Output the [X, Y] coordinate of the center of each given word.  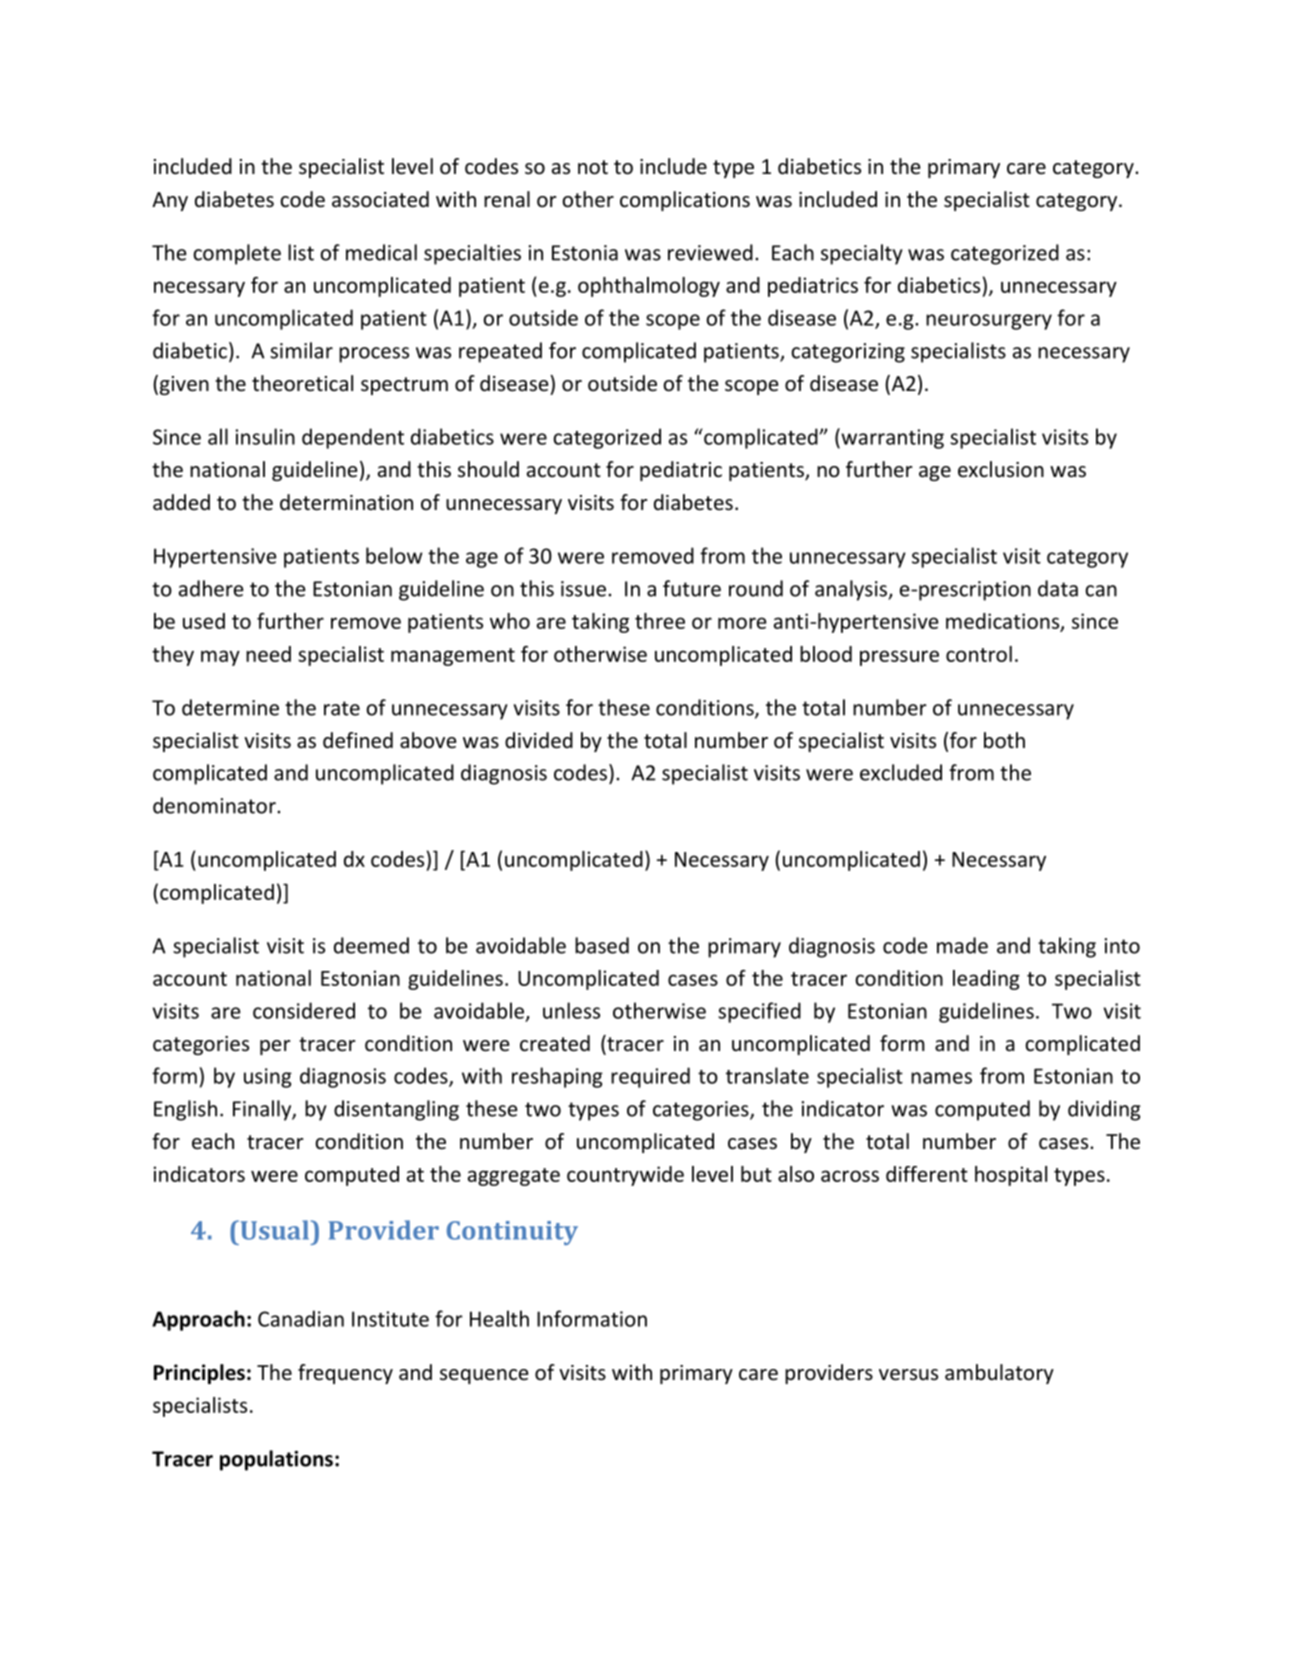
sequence [484, 1376]
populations [276, 1460]
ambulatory [999, 1374]
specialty [862, 254]
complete [237, 254]
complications [685, 201]
